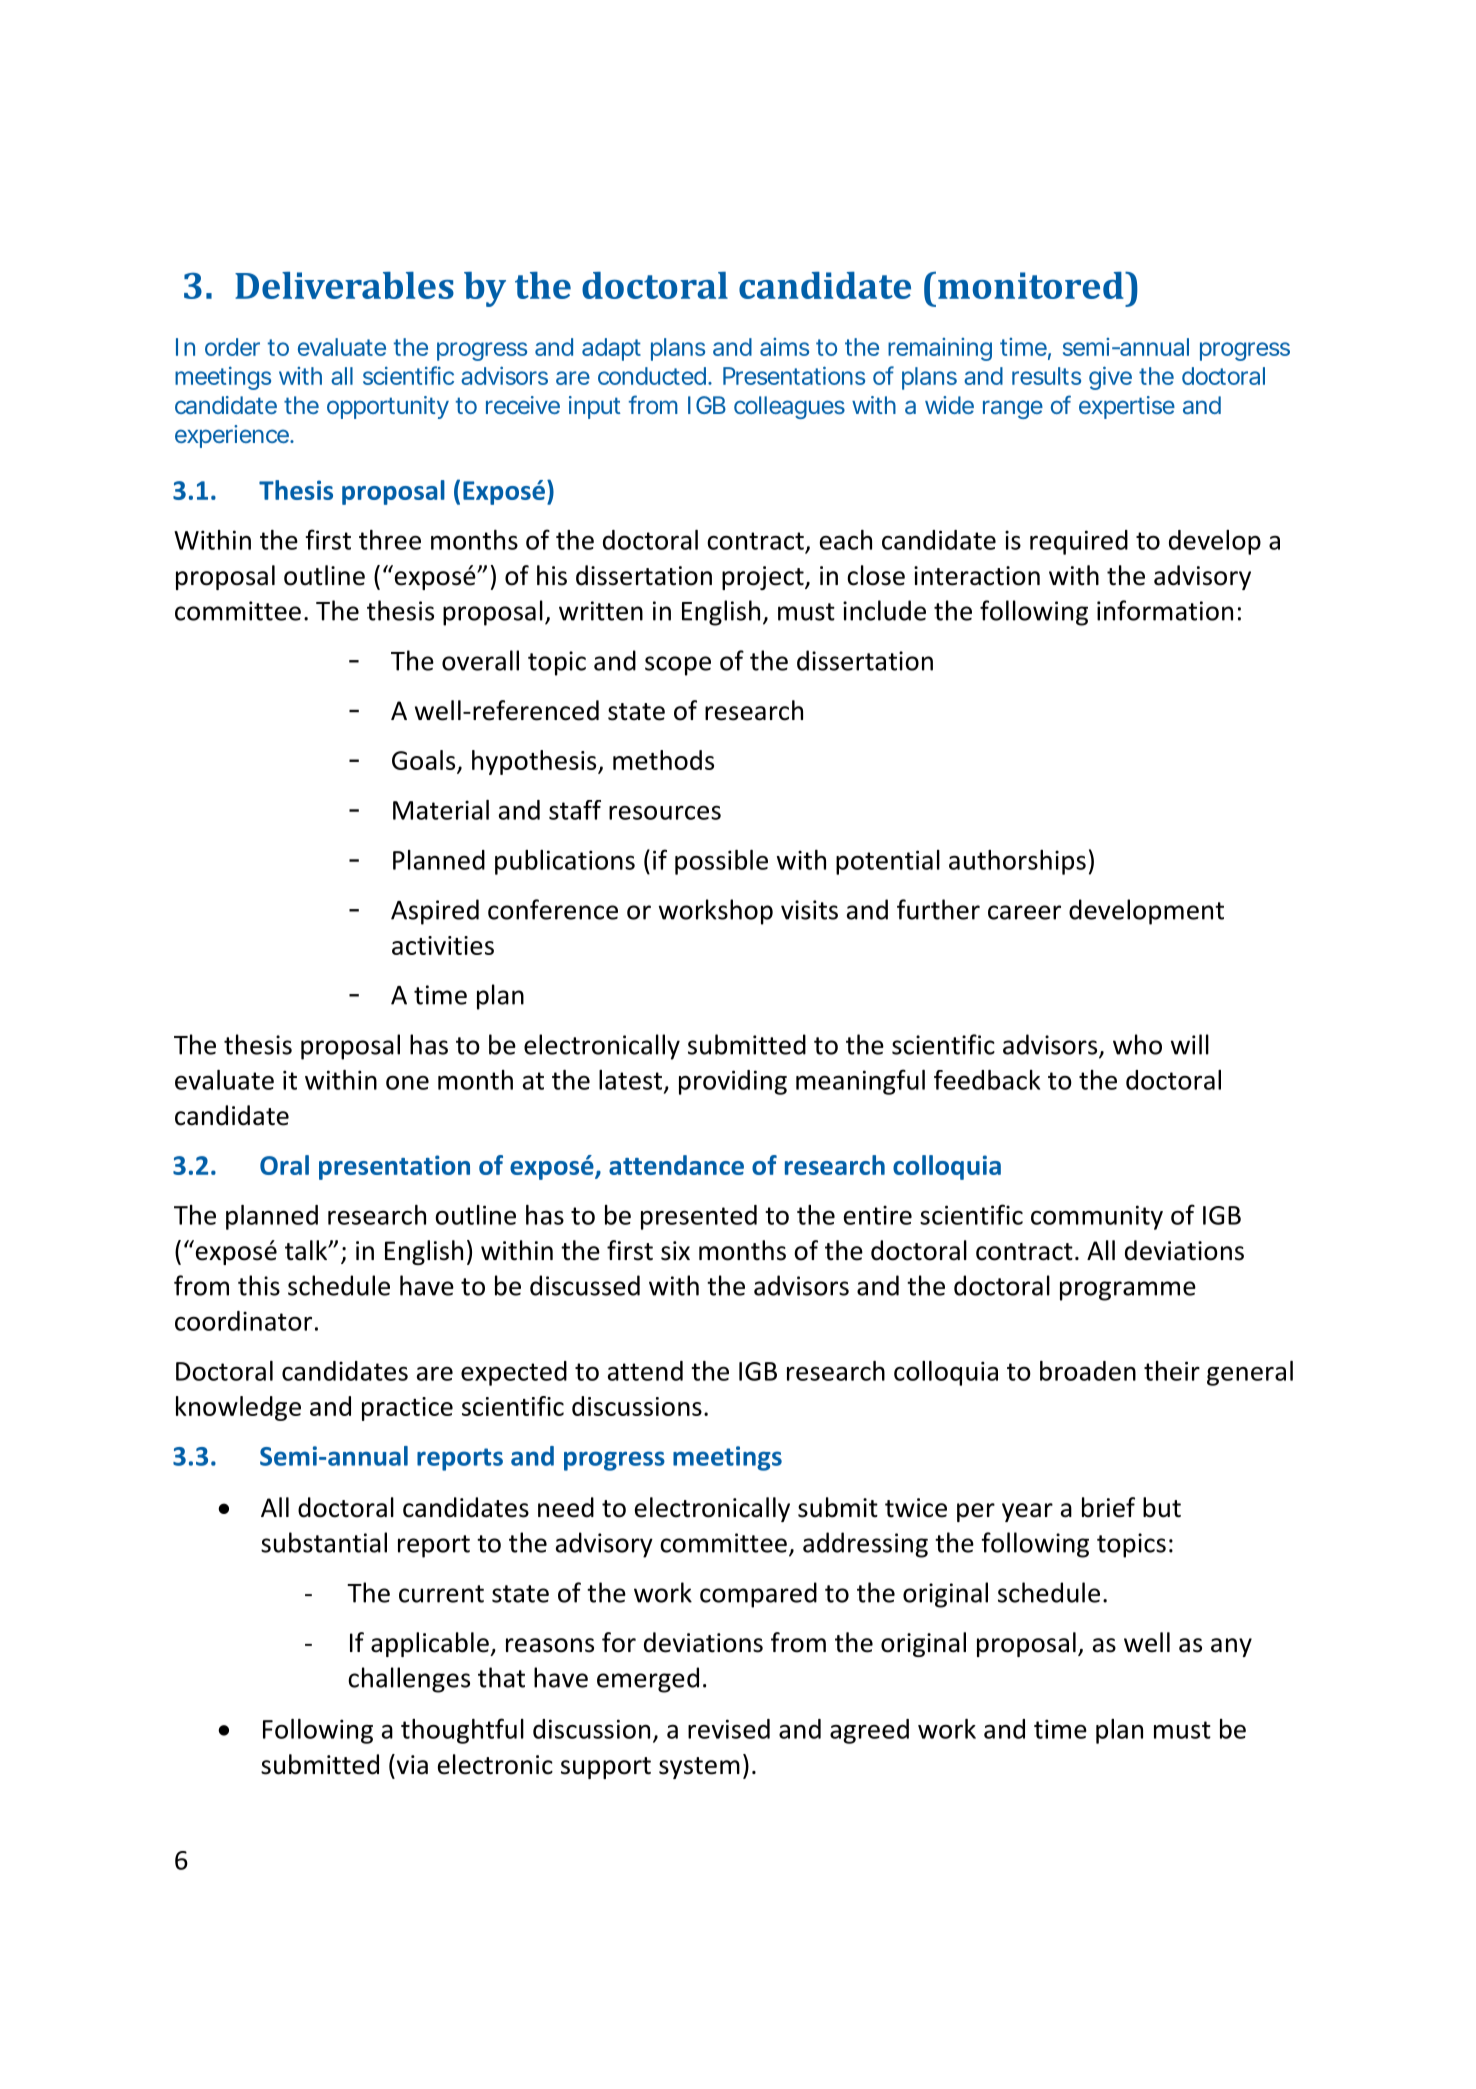 The height and width of the image is (2089, 1476). What do you see at coordinates (729, 1729) in the image?
I see `revised` at bounding box center [729, 1729].
